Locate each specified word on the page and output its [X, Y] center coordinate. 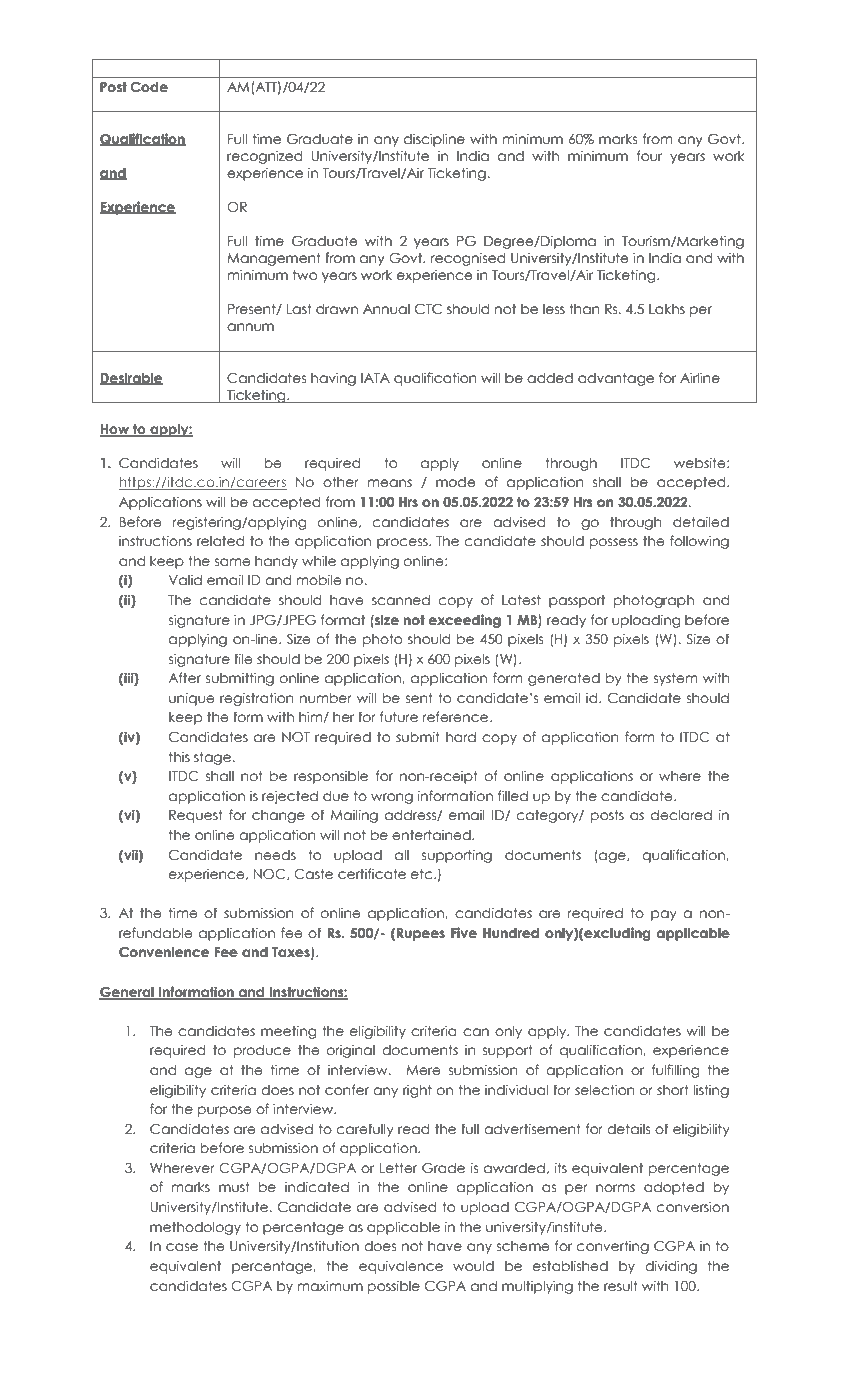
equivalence [401, 1267]
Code [149, 87]
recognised [468, 259]
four [649, 156]
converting [613, 1247]
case [182, 1247]
